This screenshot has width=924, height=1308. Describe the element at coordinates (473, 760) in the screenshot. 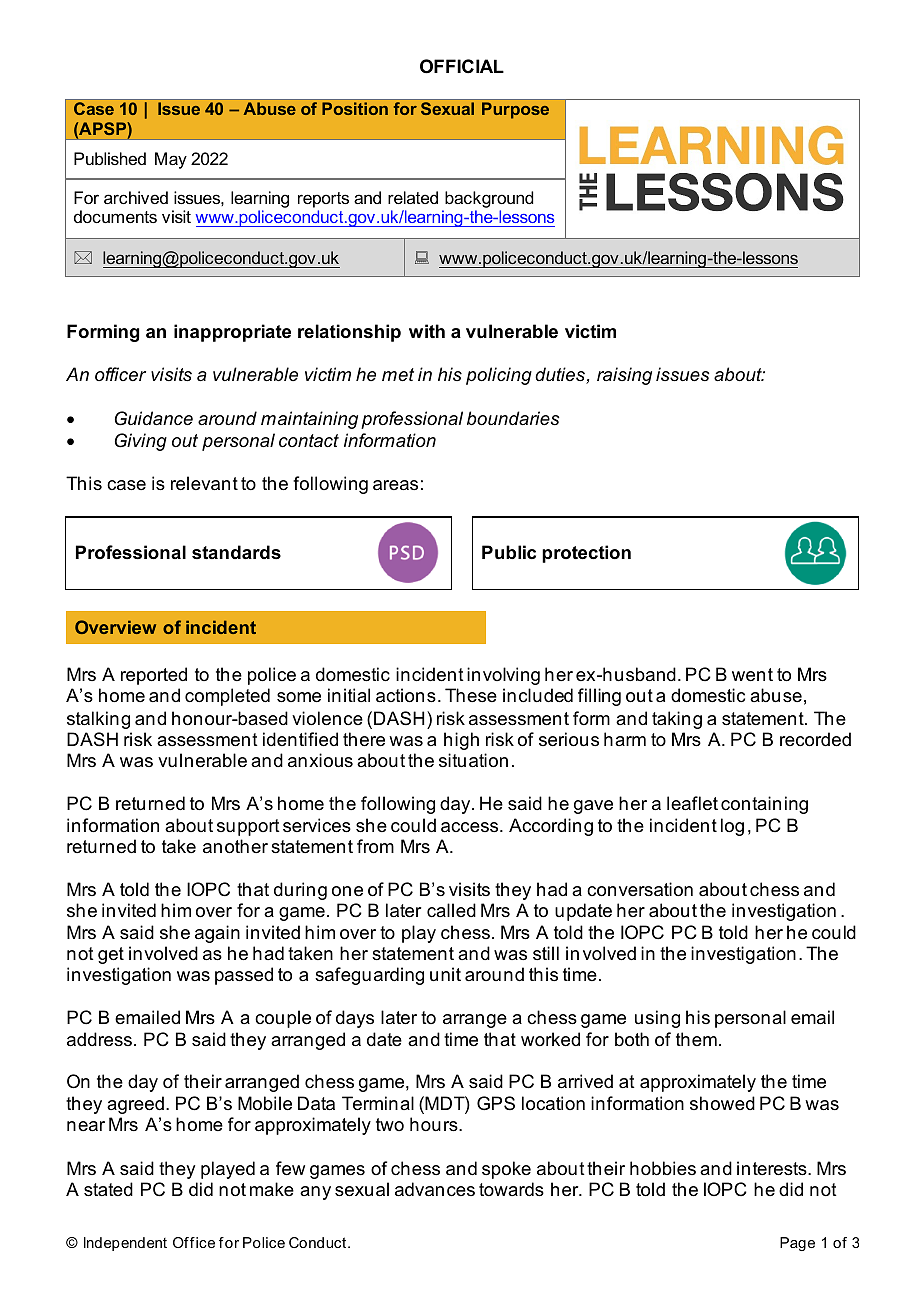

I see `situation` at that location.
